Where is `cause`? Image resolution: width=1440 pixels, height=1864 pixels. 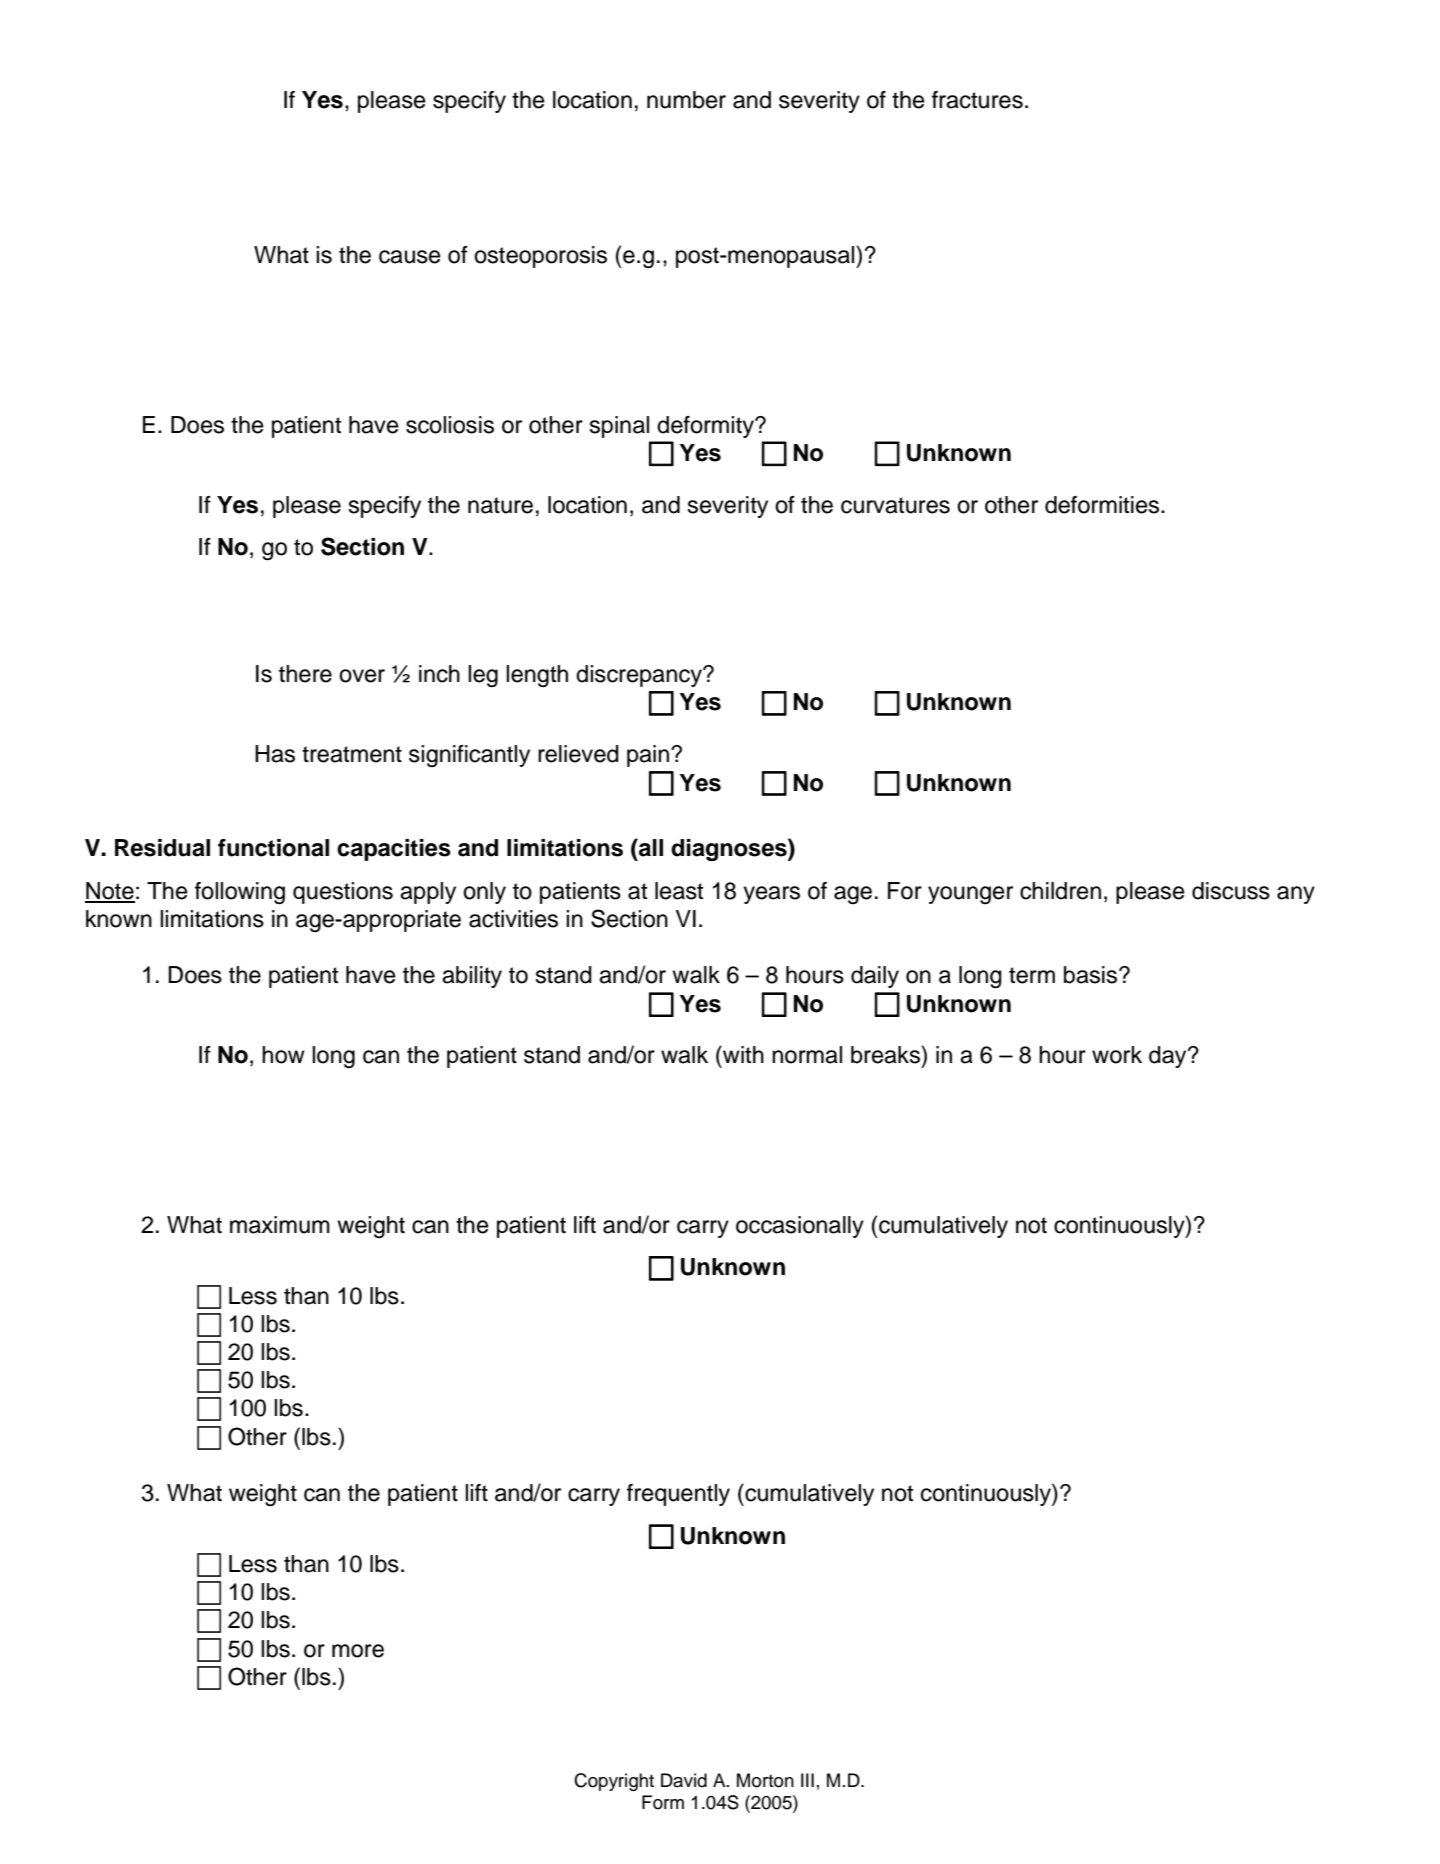 cause is located at coordinates (410, 257).
